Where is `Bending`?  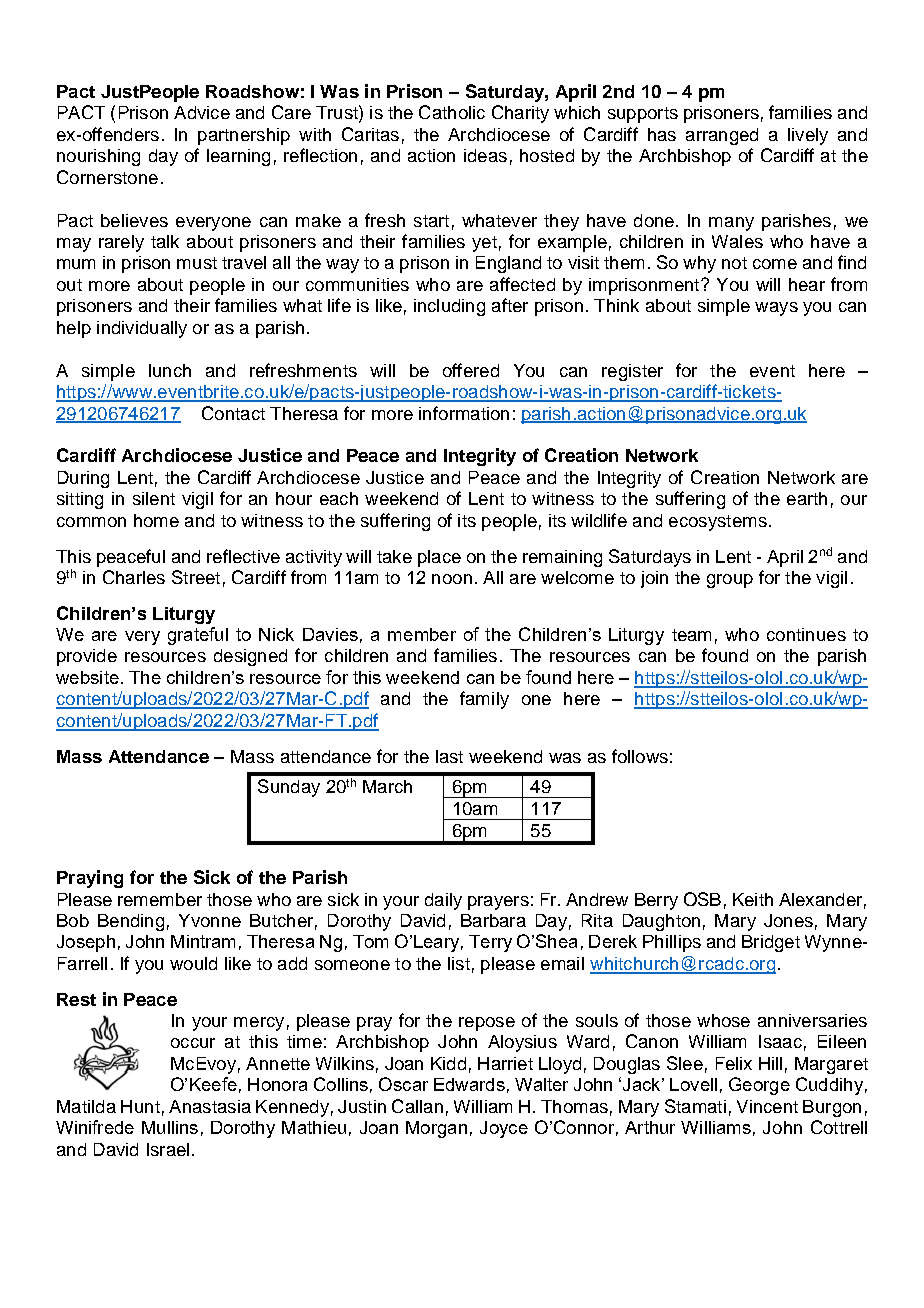 Bending is located at coordinates (131, 922).
